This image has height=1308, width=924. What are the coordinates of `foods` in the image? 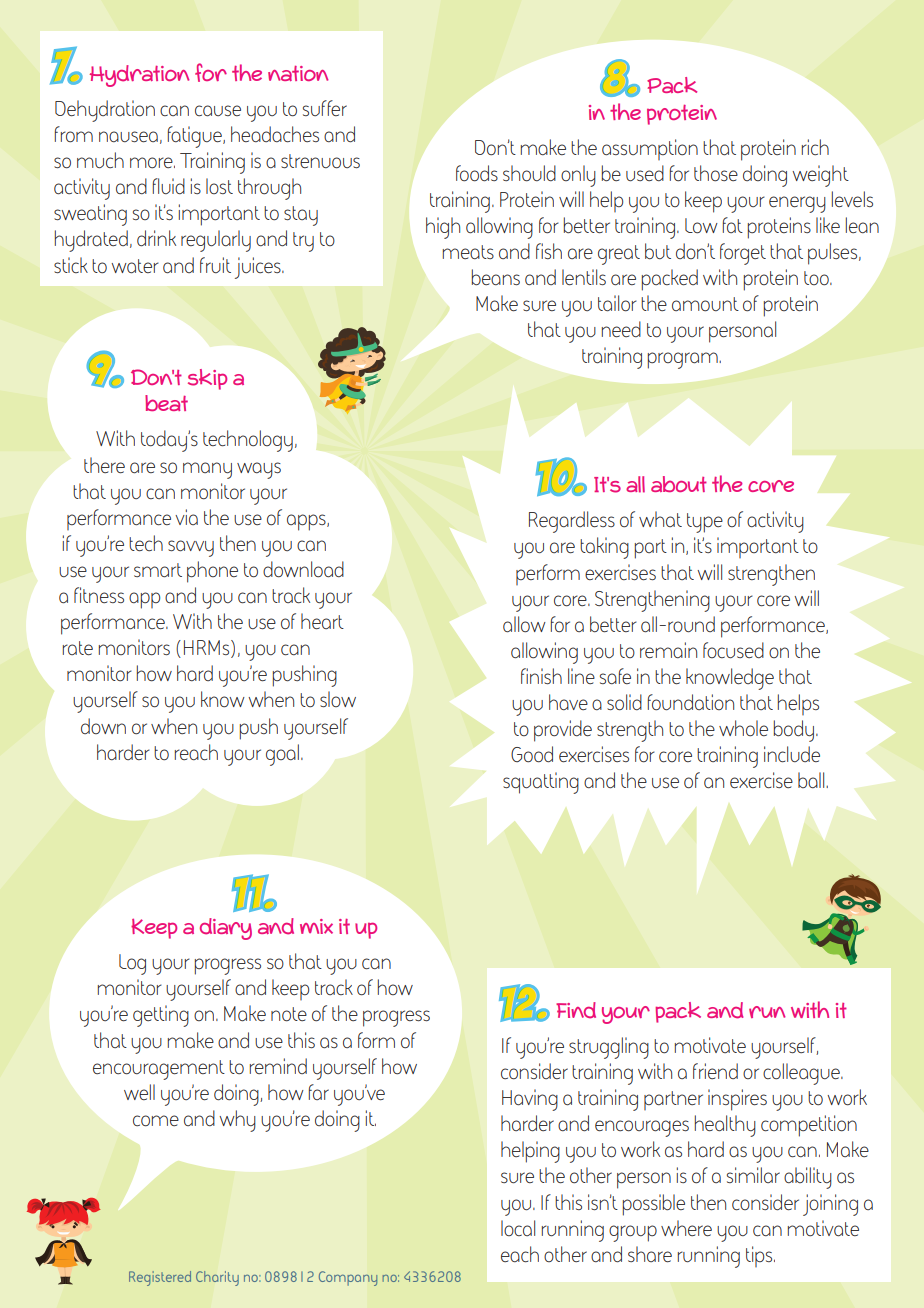 It's located at (477, 173).
